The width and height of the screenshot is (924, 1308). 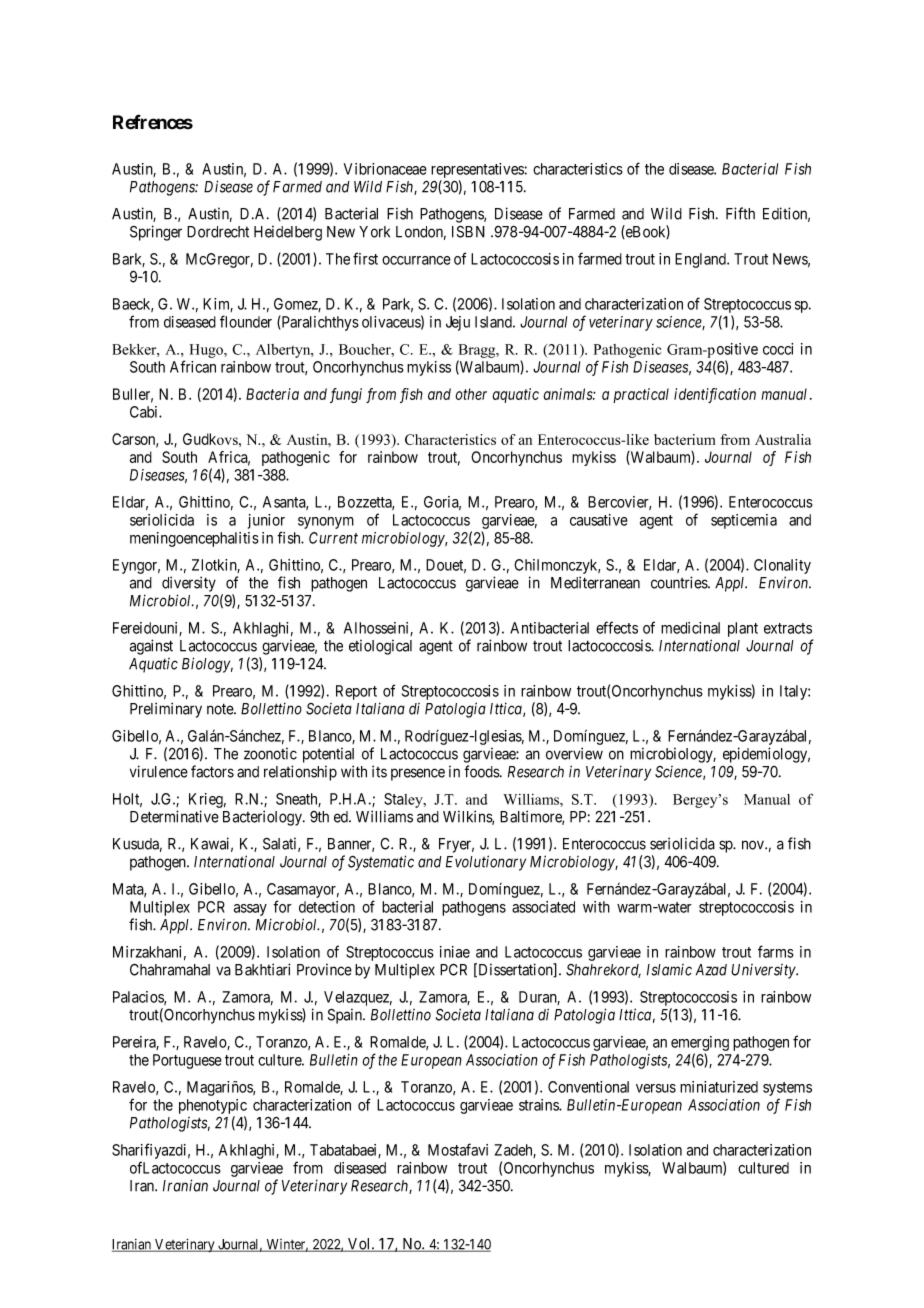 What do you see at coordinates (719, 1087) in the screenshot?
I see `miniaturized` at bounding box center [719, 1087].
